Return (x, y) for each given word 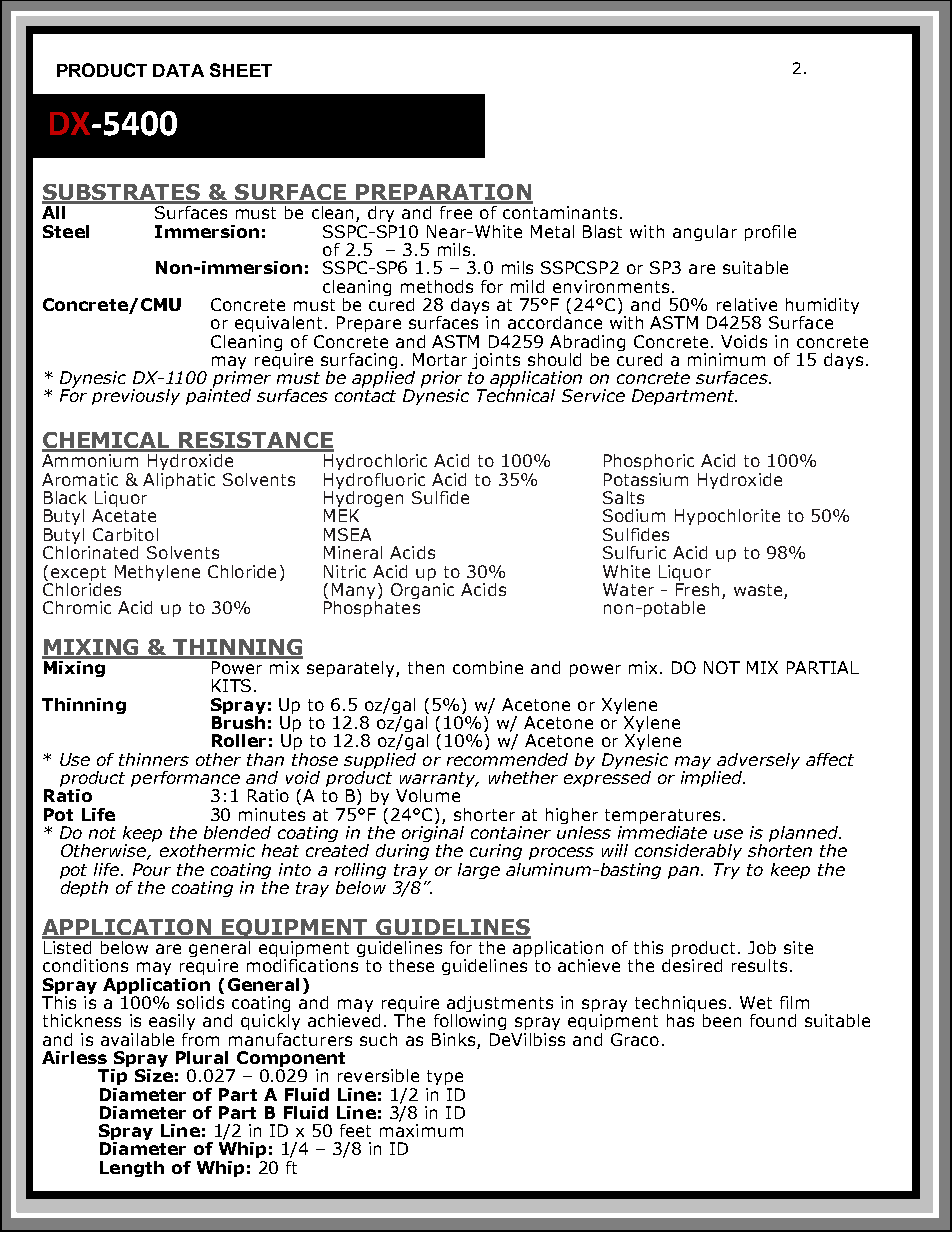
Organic (422, 589)
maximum (421, 1130)
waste (759, 591)
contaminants (560, 212)
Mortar (440, 359)
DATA (178, 70)
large (479, 871)
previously (136, 397)
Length (132, 1169)
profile (770, 233)
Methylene (157, 573)
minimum (726, 359)
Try (727, 871)
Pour (152, 869)
